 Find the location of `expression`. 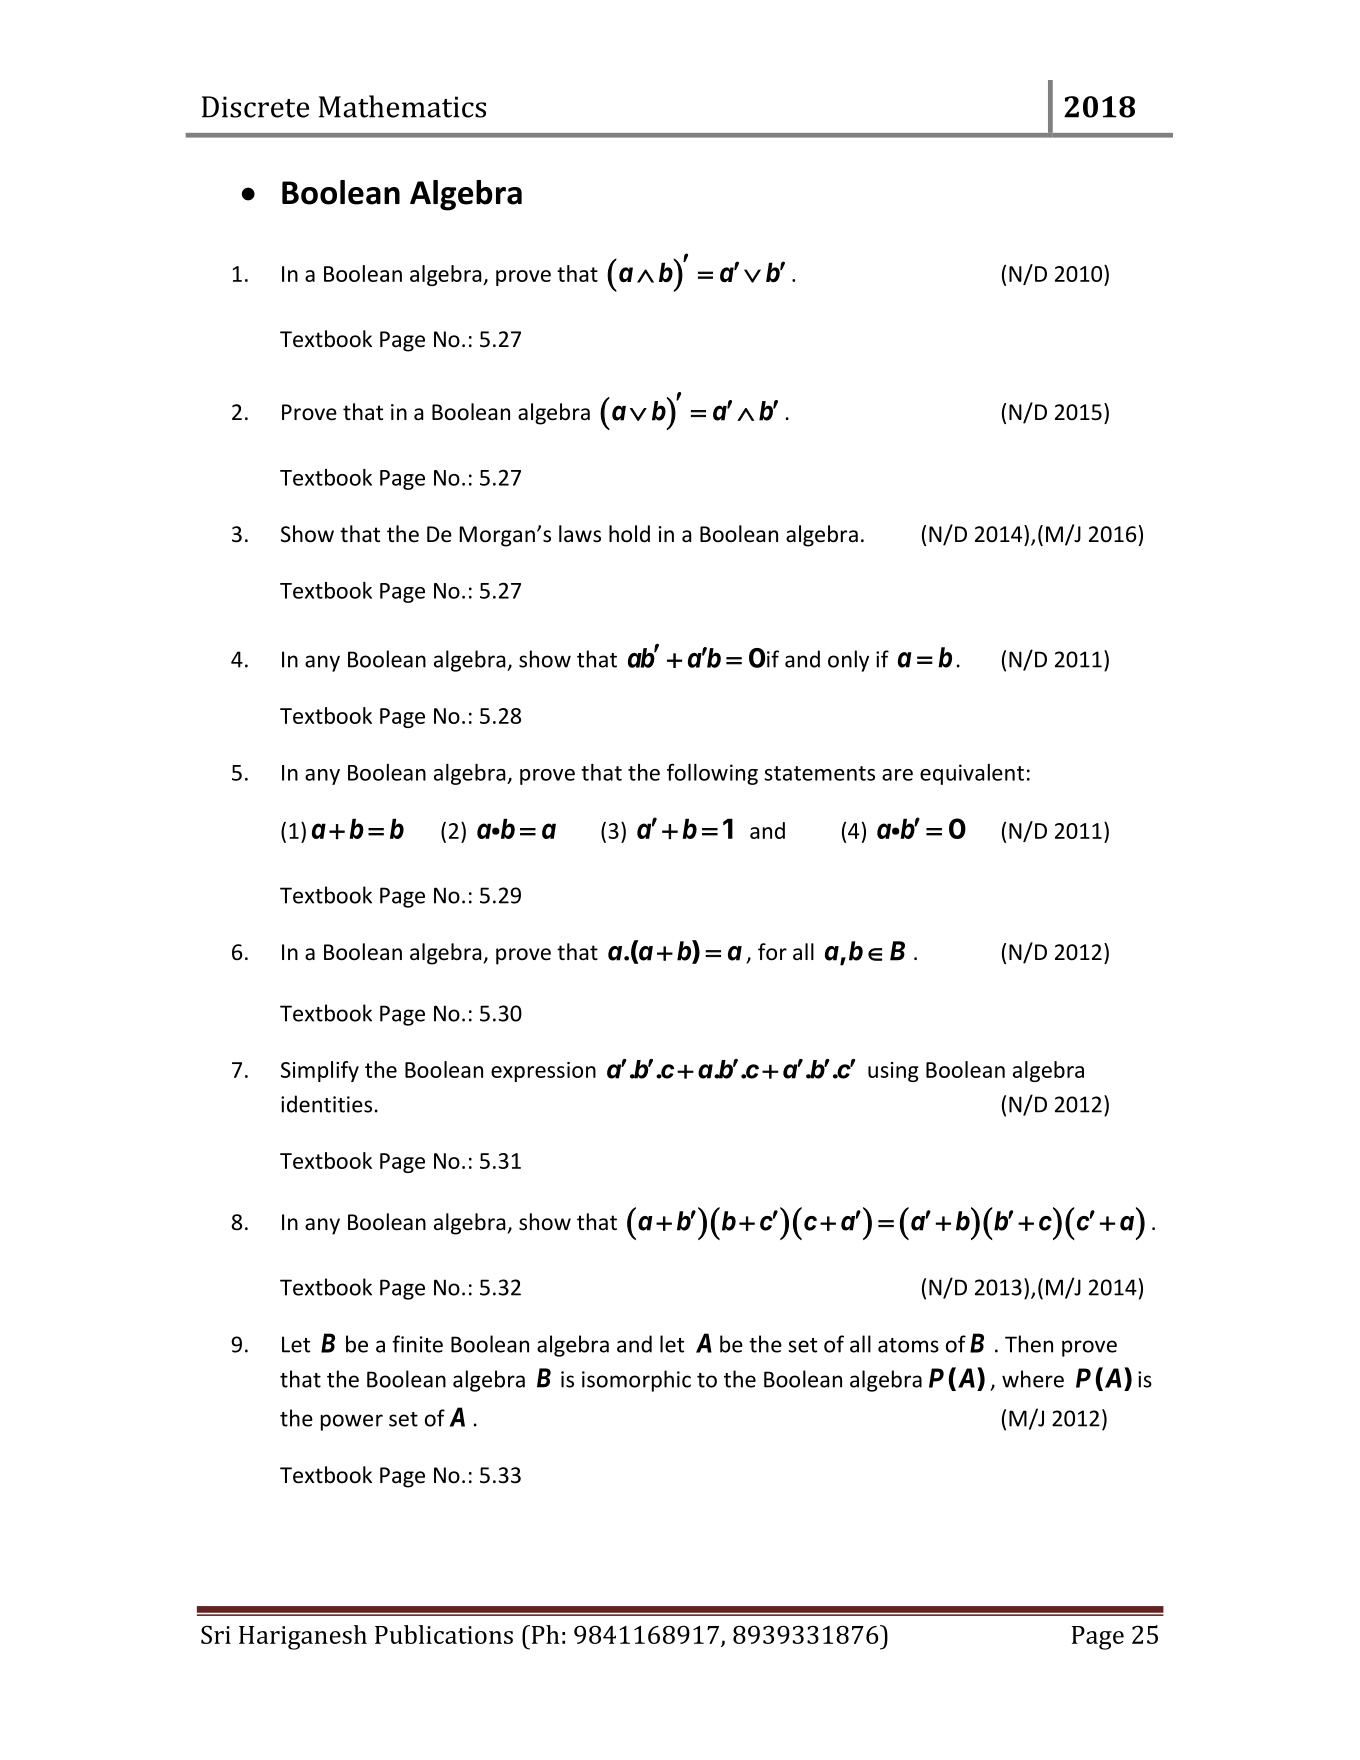

expression is located at coordinates (543, 1072).
